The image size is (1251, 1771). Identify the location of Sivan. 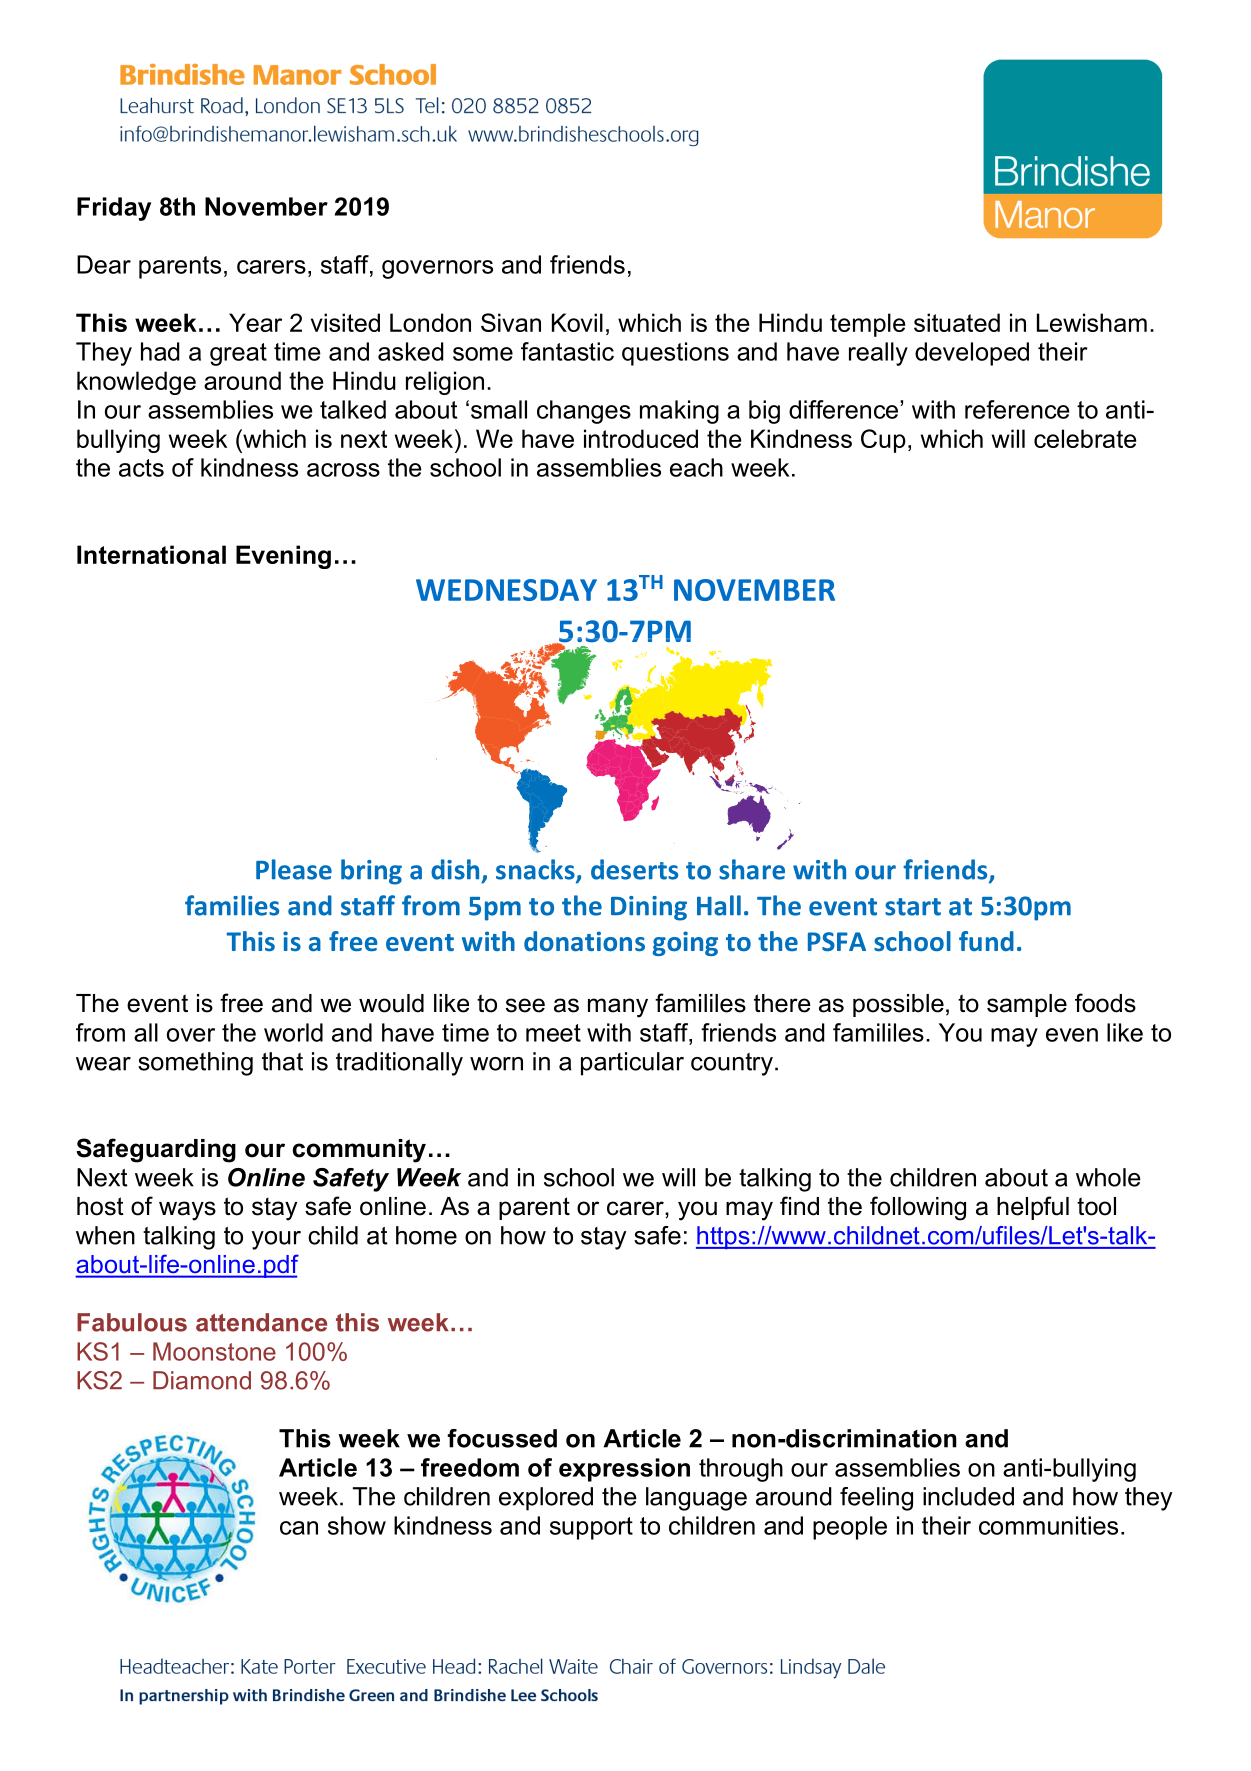
(511, 322).
